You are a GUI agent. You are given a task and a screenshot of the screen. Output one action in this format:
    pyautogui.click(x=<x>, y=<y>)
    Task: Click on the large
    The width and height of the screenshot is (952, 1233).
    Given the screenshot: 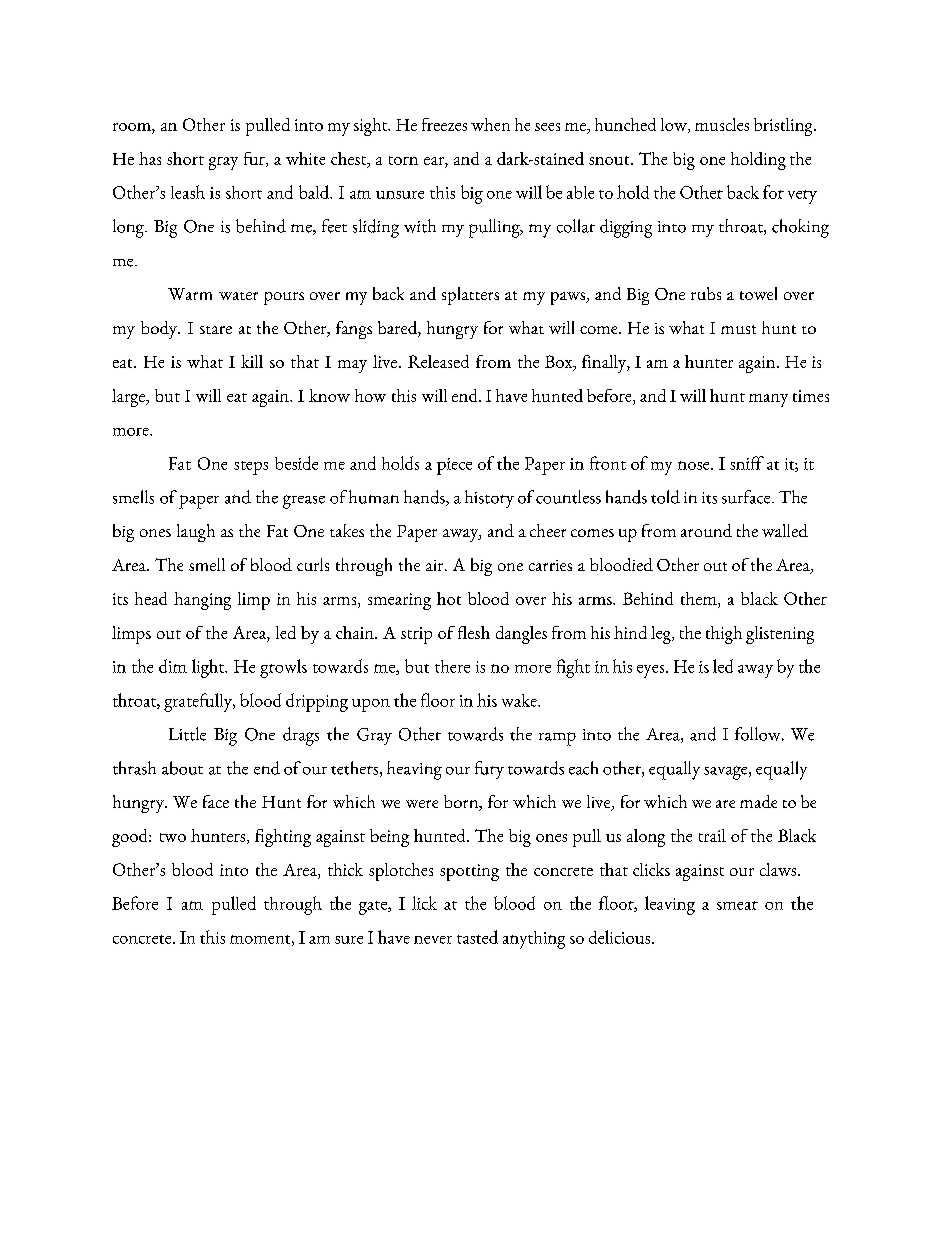 What is the action you would take?
    pyautogui.click(x=129, y=398)
